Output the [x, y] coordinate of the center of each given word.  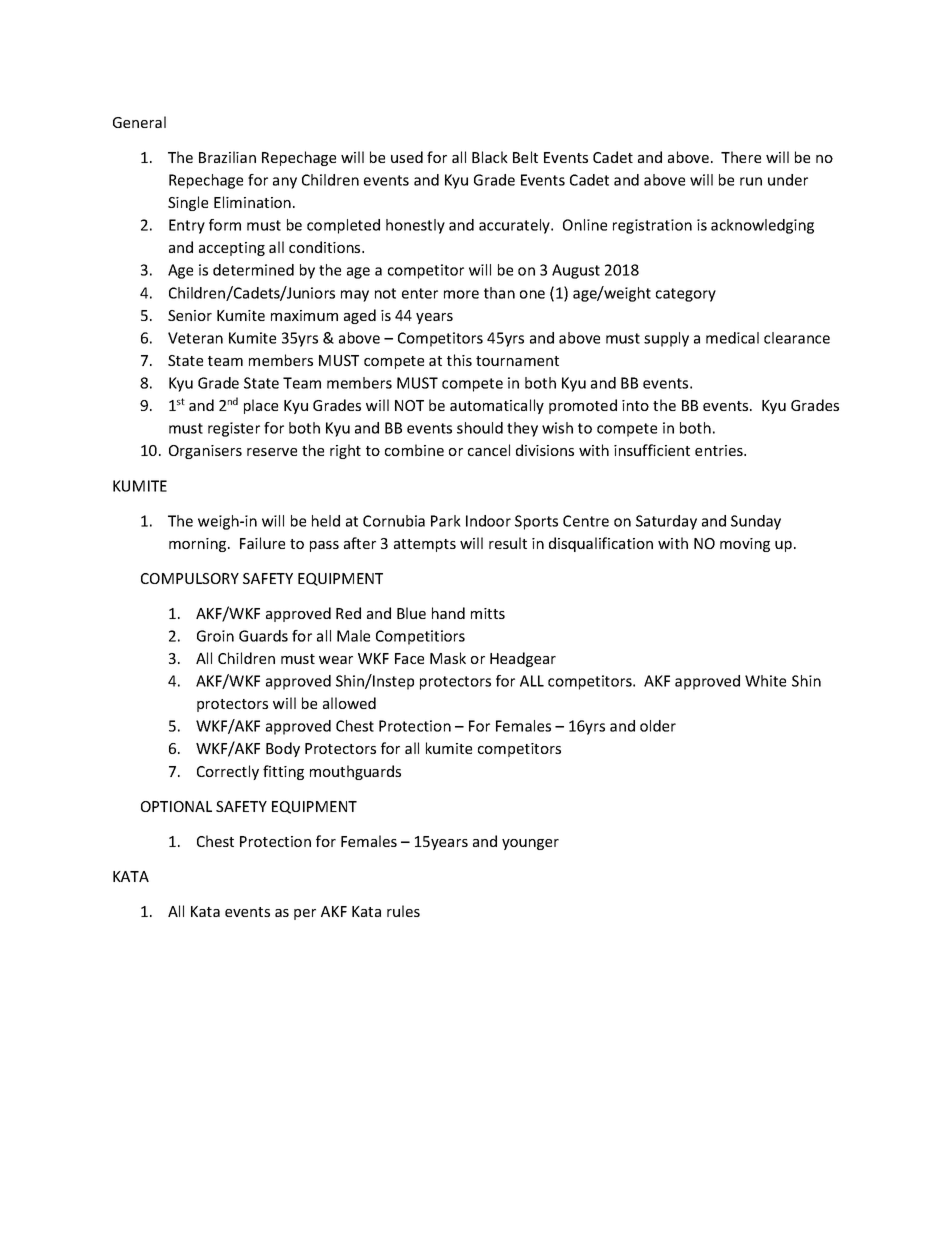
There [741, 157]
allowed [349, 703]
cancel [489, 450]
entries [720, 450]
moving [745, 545]
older [658, 726]
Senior [190, 315]
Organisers [205, 452]
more [461, 294]
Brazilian [227, 157]
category [686, 295]
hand [448, 613]
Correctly [228, 772]
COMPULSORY [190, 578]
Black [490, 157]
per [305, 914]
